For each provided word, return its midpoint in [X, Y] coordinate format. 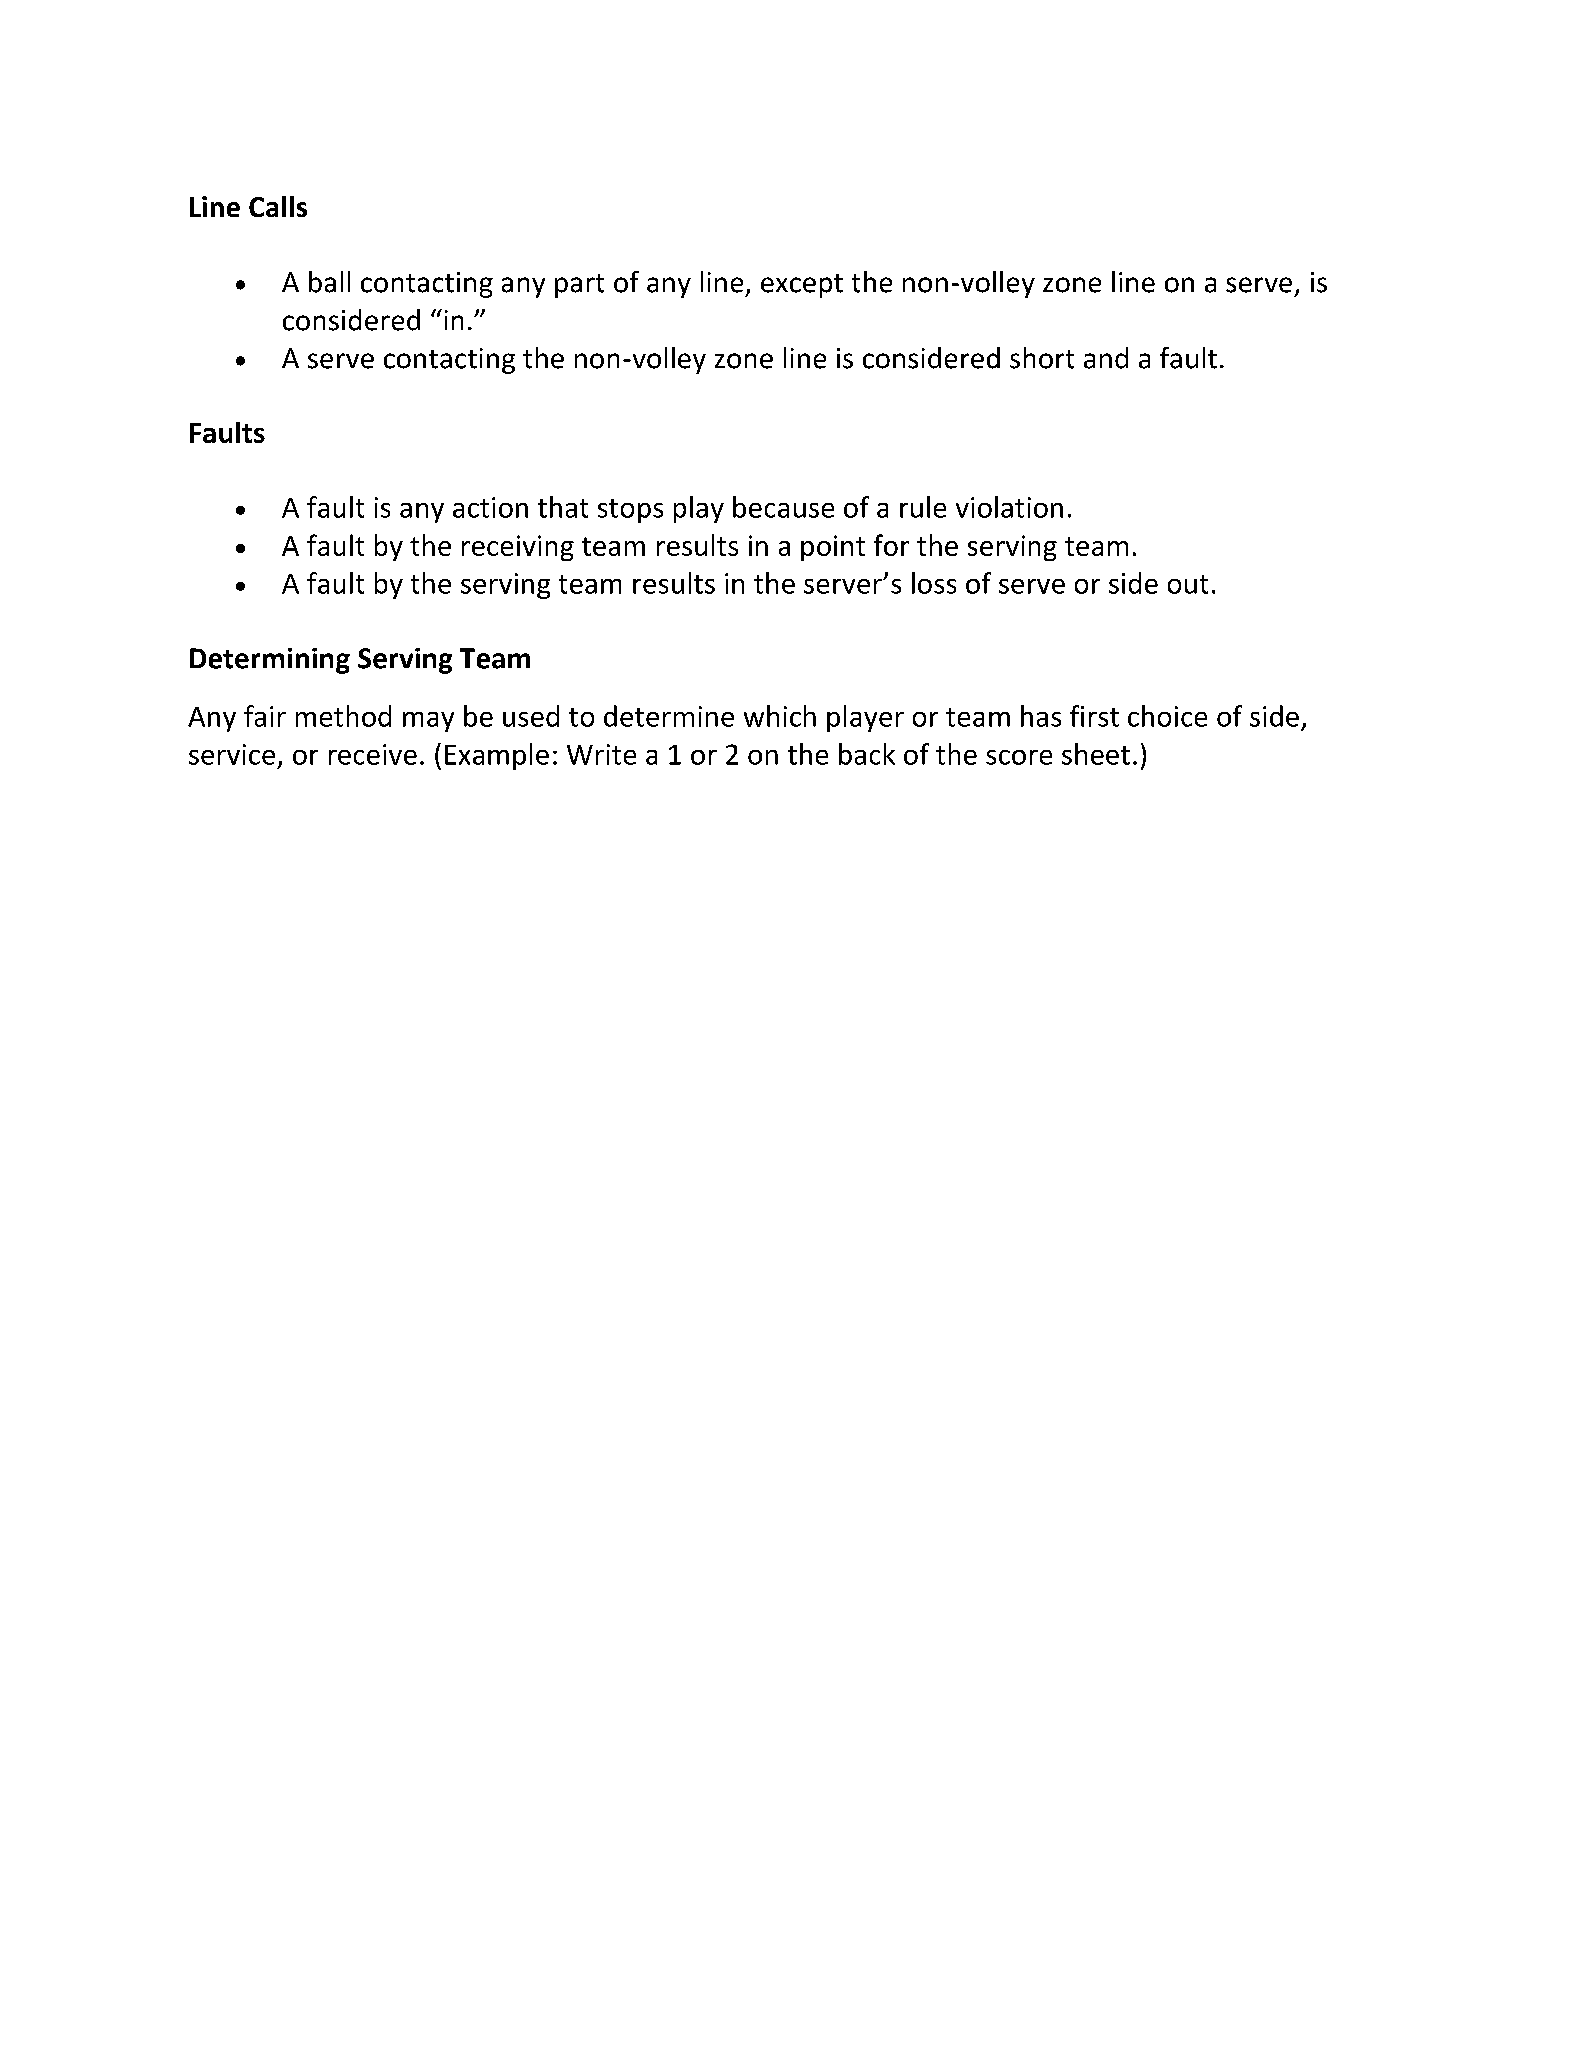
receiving [518, 548]
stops [630, 511]
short [1042, 358]
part [579, 286]
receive [373, 754]
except [802, 286]
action [490, 507]
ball [329, 282]
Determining [270, 661]
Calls [278, 206]
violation [1009, 507]
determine [669, 716]
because [783, 507]
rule [923, 507]
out [1188, 584]
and [1106, 358]
